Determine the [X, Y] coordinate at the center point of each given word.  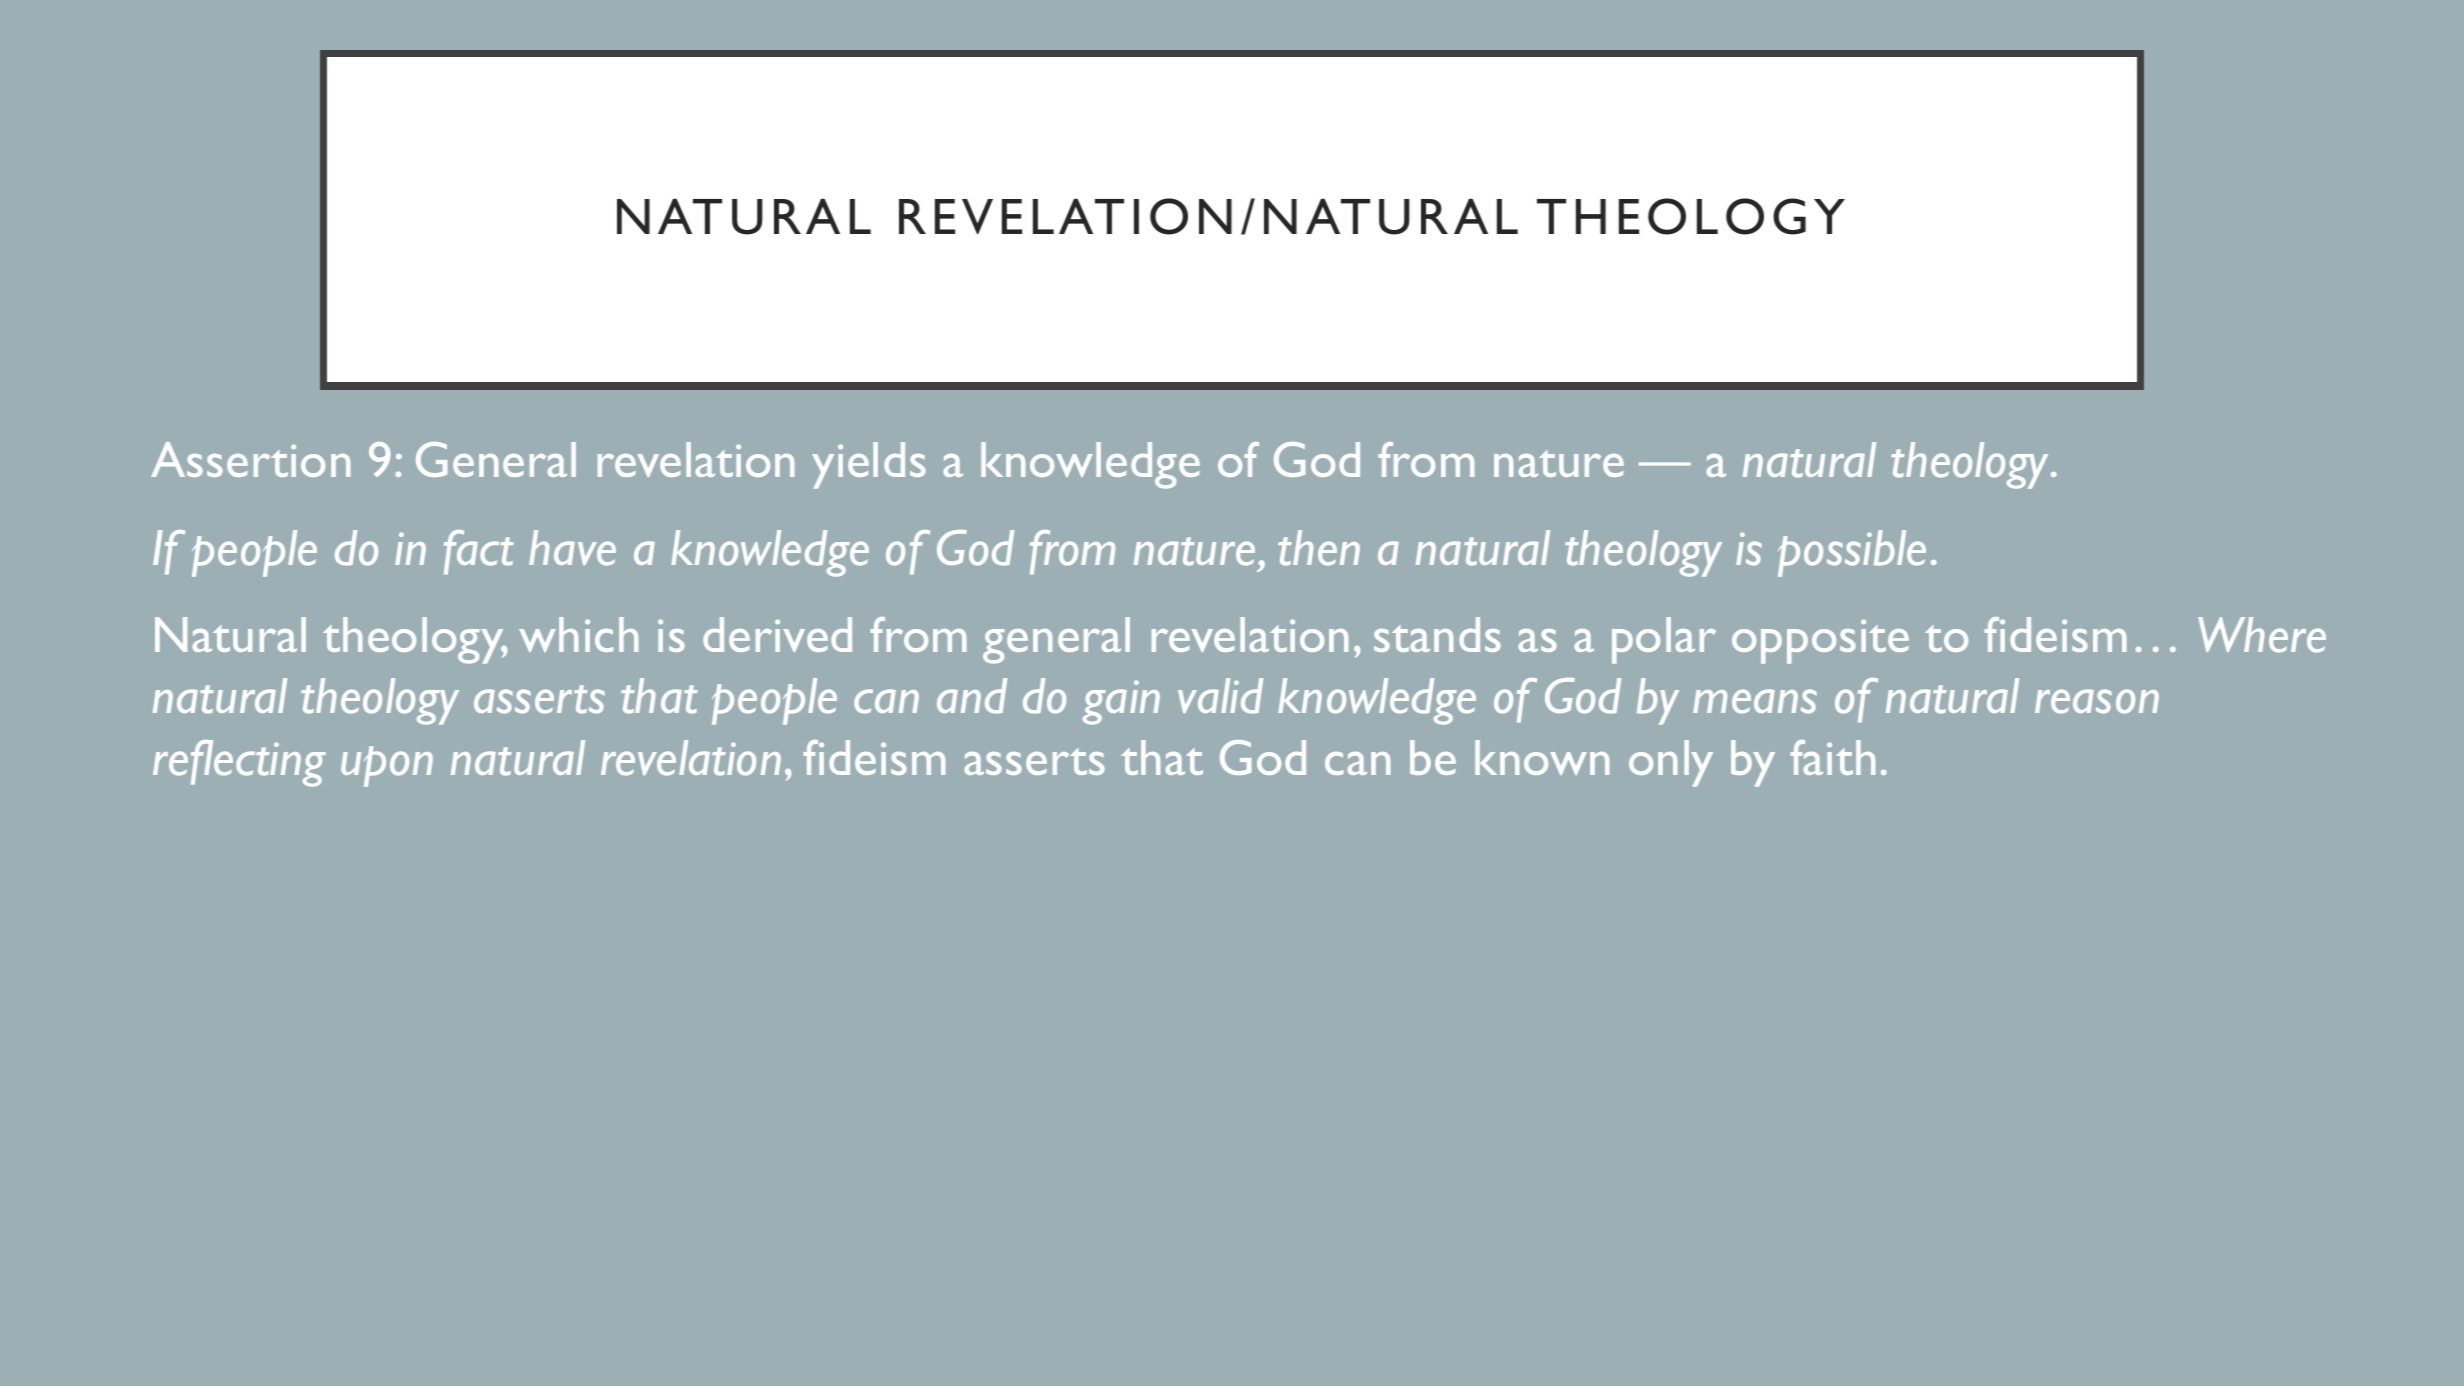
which [578, 634]
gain [1121, 702]
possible [1852, 553]
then [1319, 548]
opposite [1820, 641]
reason [2097, 701]
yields [869, 465]
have [572, 548]
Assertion [250, 459]
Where [2262, 635]
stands [1437, 634]
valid [1220, 696]
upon [387, 766]
